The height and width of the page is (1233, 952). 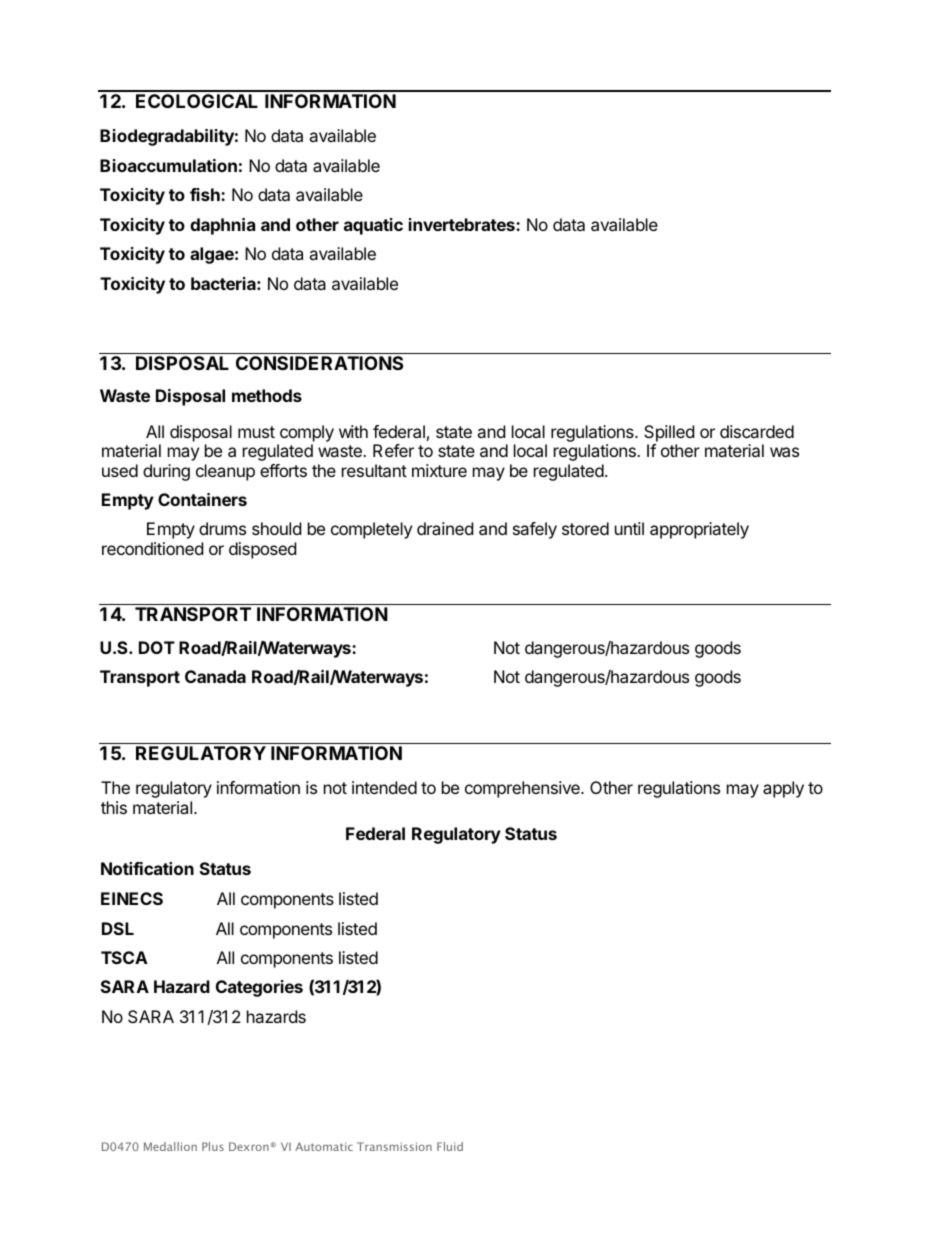 I want to click on invertebrates, so click(x=463, y=224).
